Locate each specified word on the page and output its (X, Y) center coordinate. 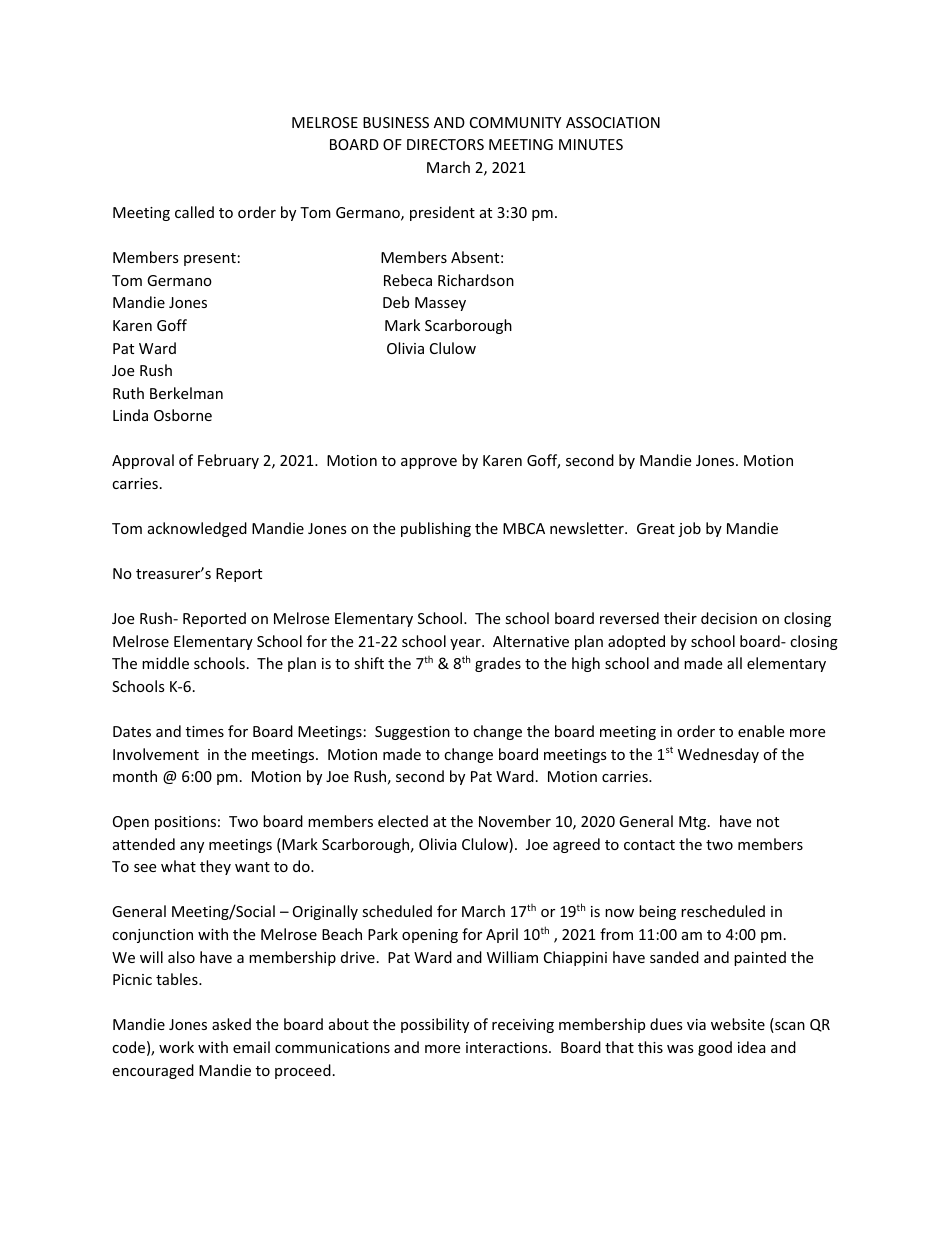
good (715, 1048)
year (466, 644)
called (194, 212)
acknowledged (197, 529)
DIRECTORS (445, 144)
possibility (435, 1025)
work (176, 1047)
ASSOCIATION (613, 122)
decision (729, 618)
